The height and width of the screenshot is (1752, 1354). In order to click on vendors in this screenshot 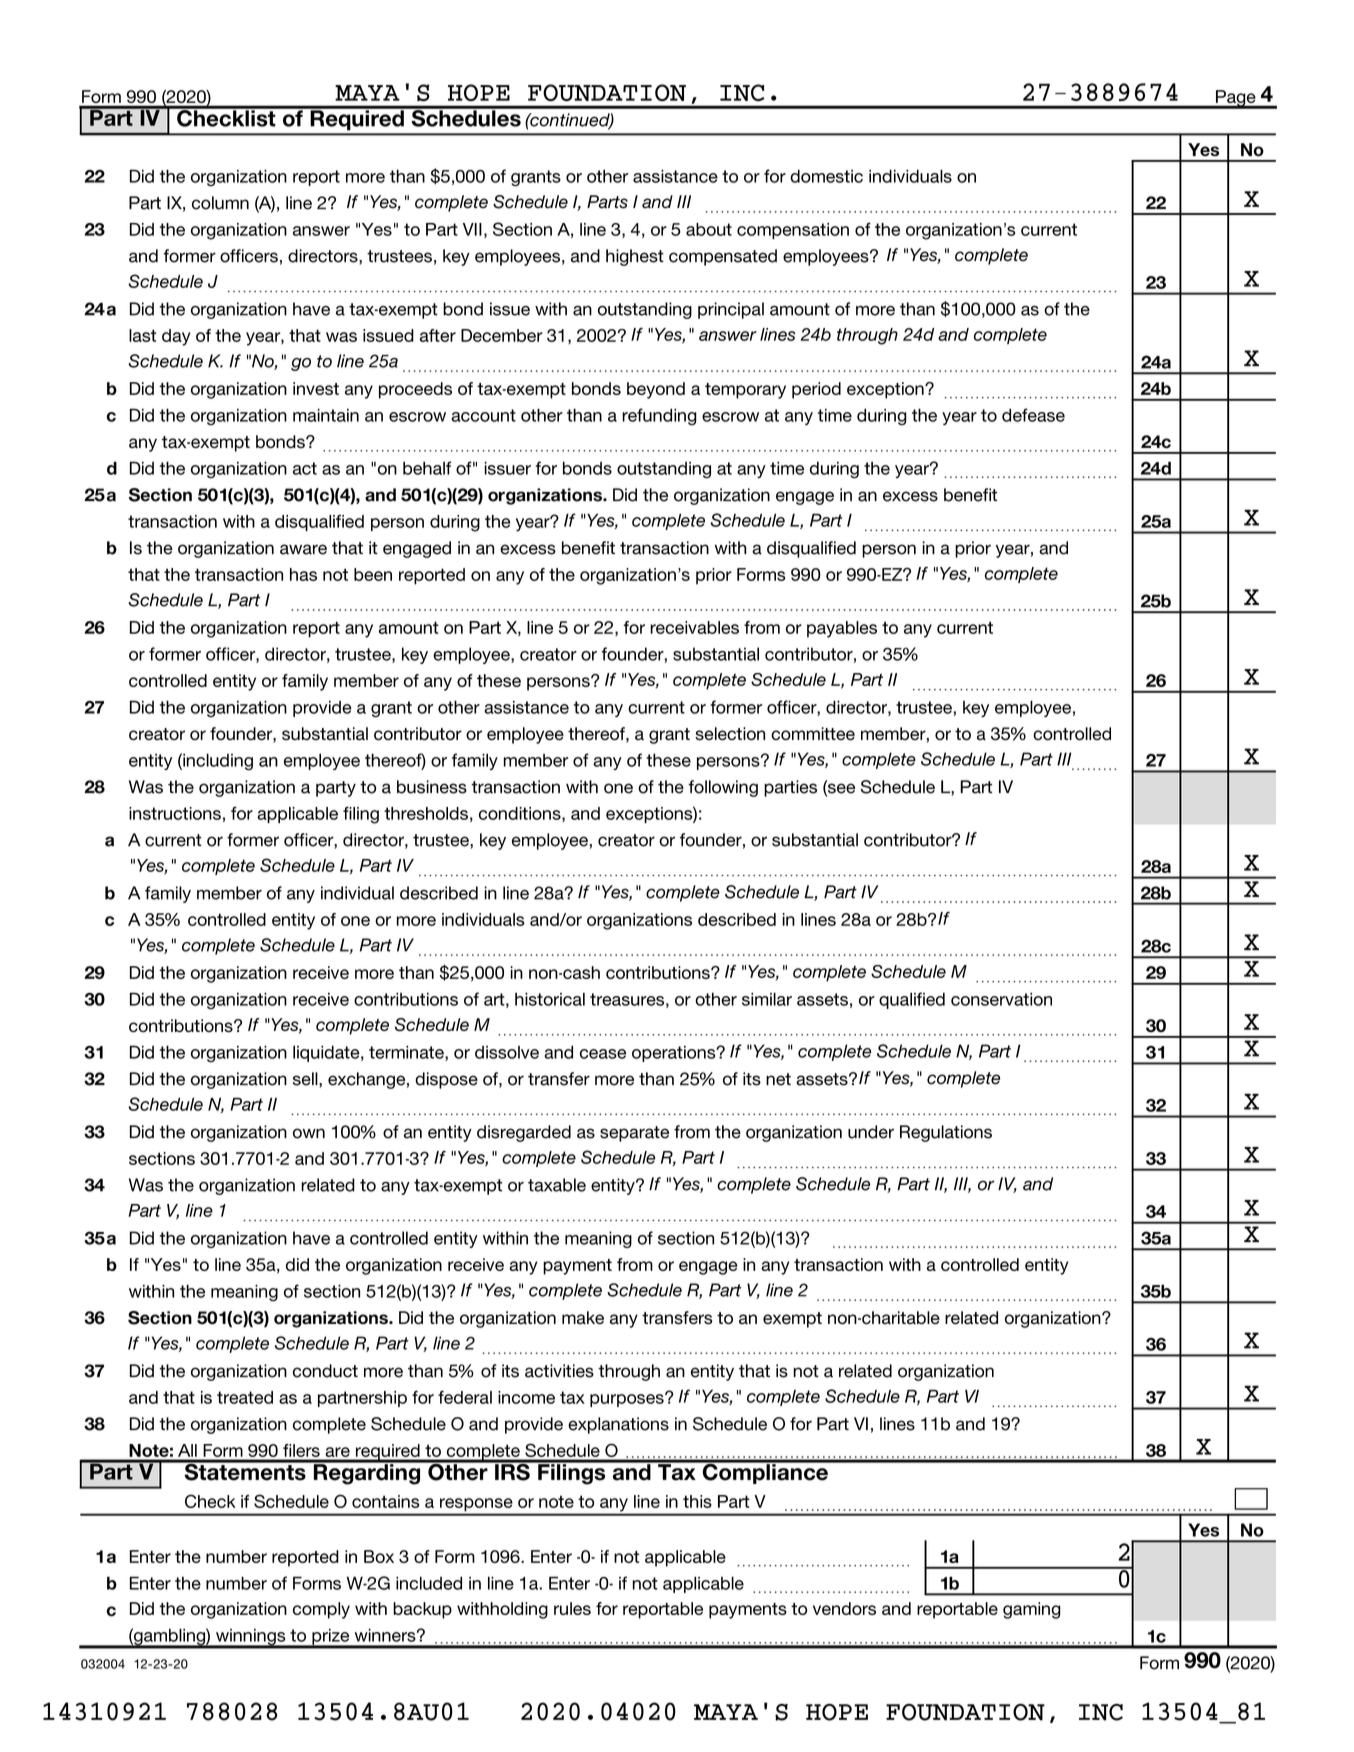, I will do `click(844, 1608)`.
